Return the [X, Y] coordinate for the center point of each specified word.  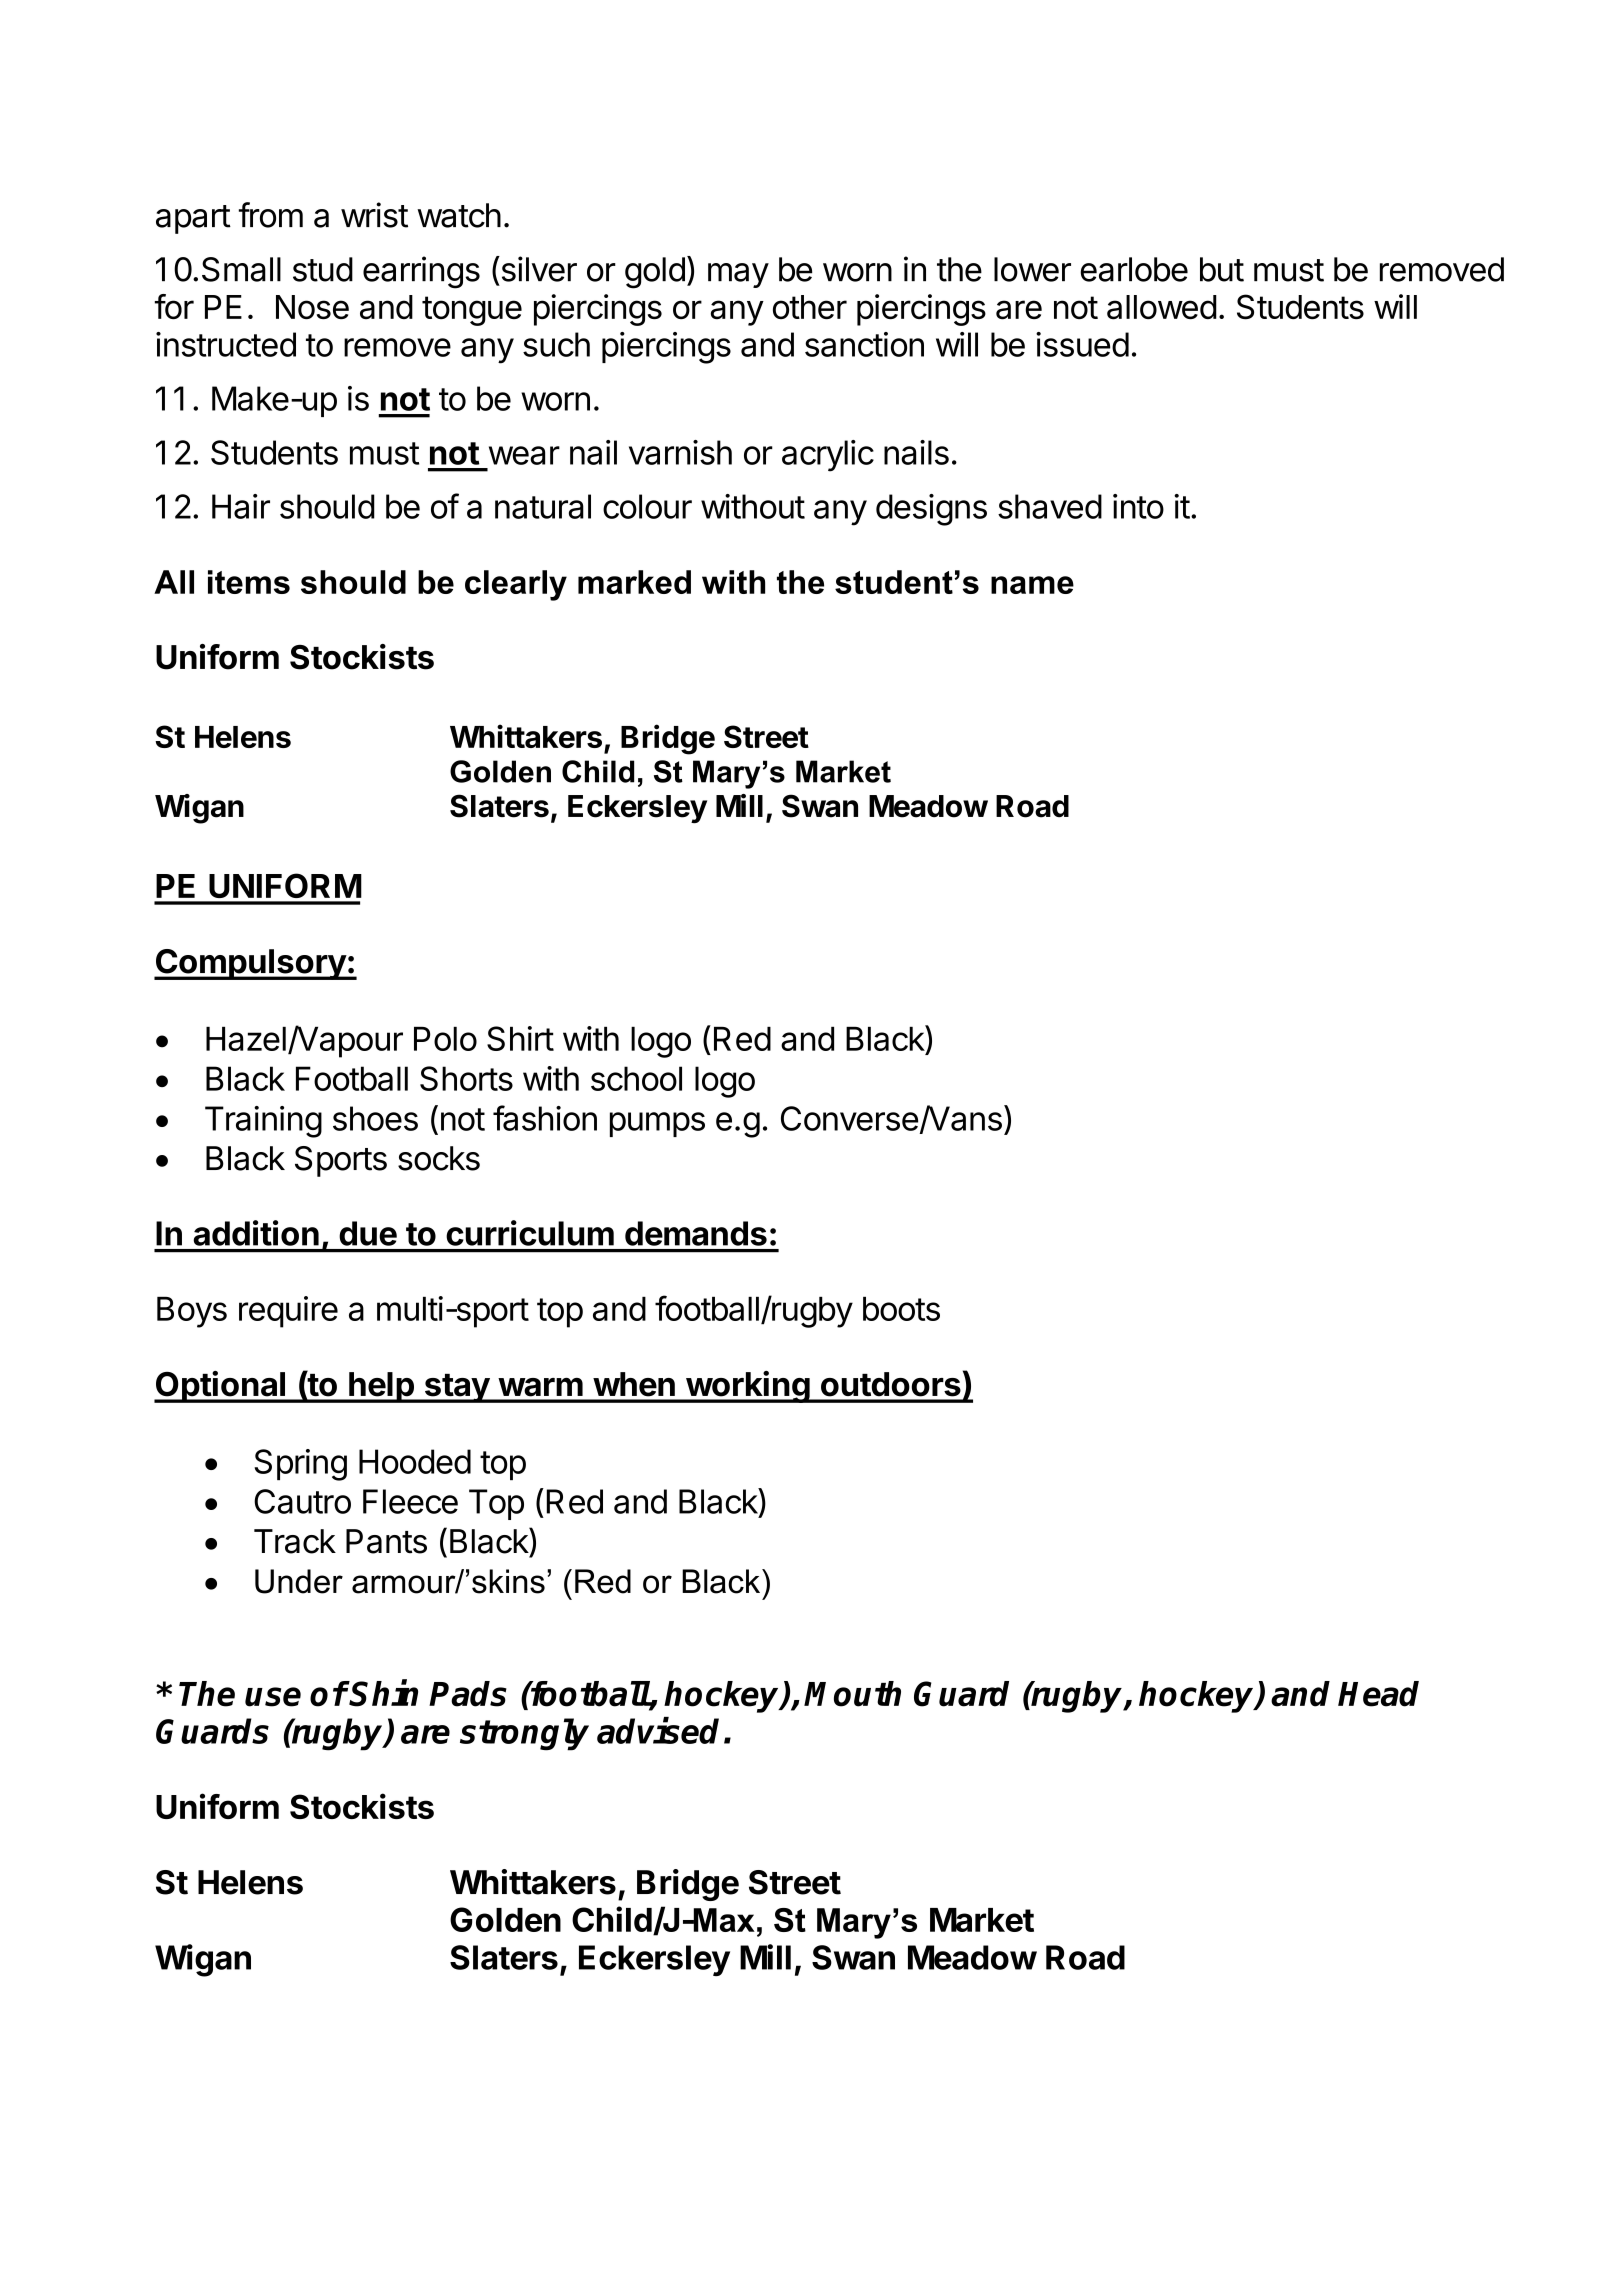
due [368, 1233]
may [738, 275]
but [1222, 269]
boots [901, 1309]
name [1032, 585]
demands [696, 1233]
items [249, 582]
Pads [468, 1694]
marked [634, 582]
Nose [312, 307]
